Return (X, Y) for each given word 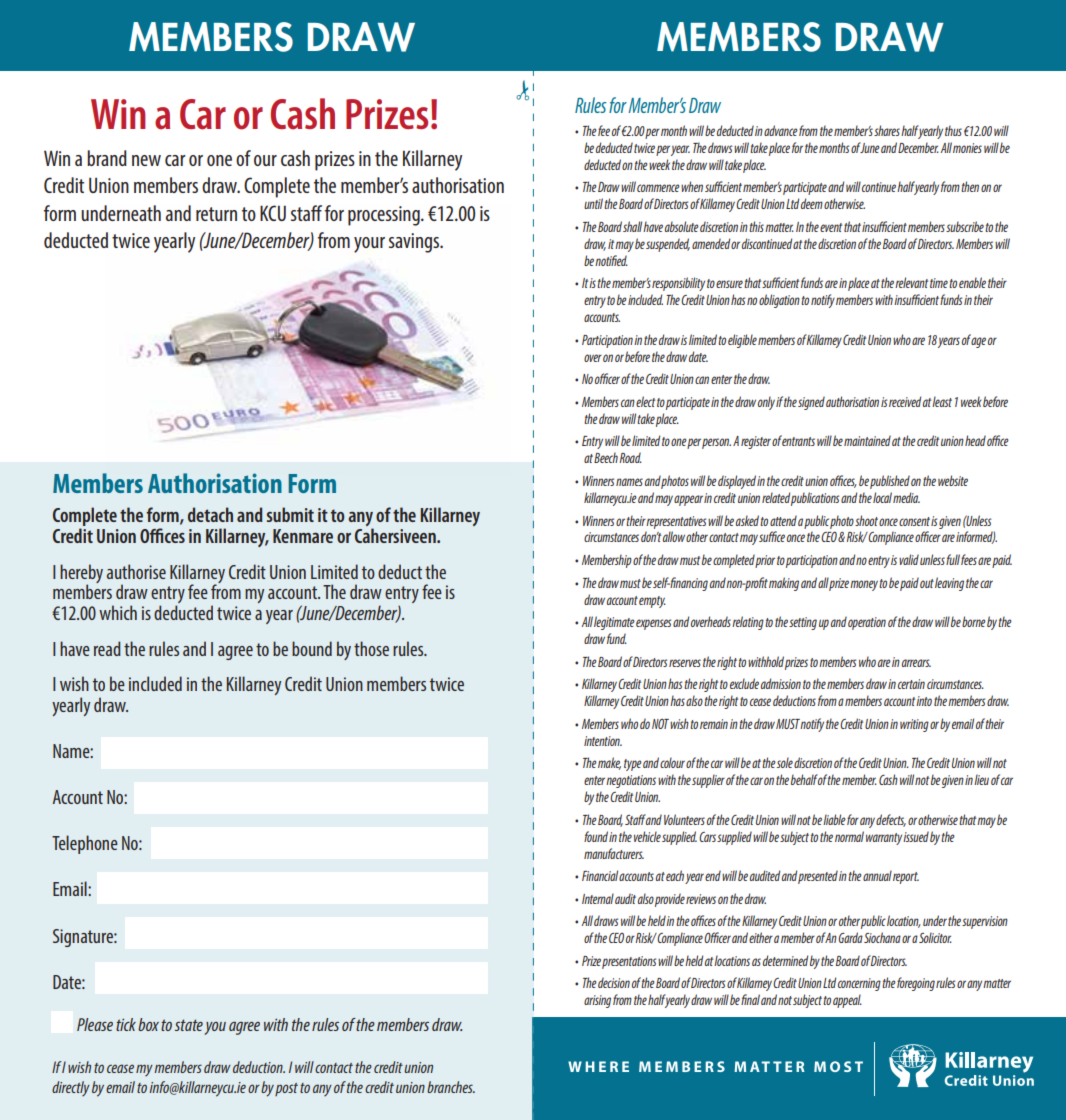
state (189, 1025)
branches (451, 1087)
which (118, 612)
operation (867, 623)
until (594, 203)
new (146, 160)
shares (887, 130)
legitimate (614, 623)
